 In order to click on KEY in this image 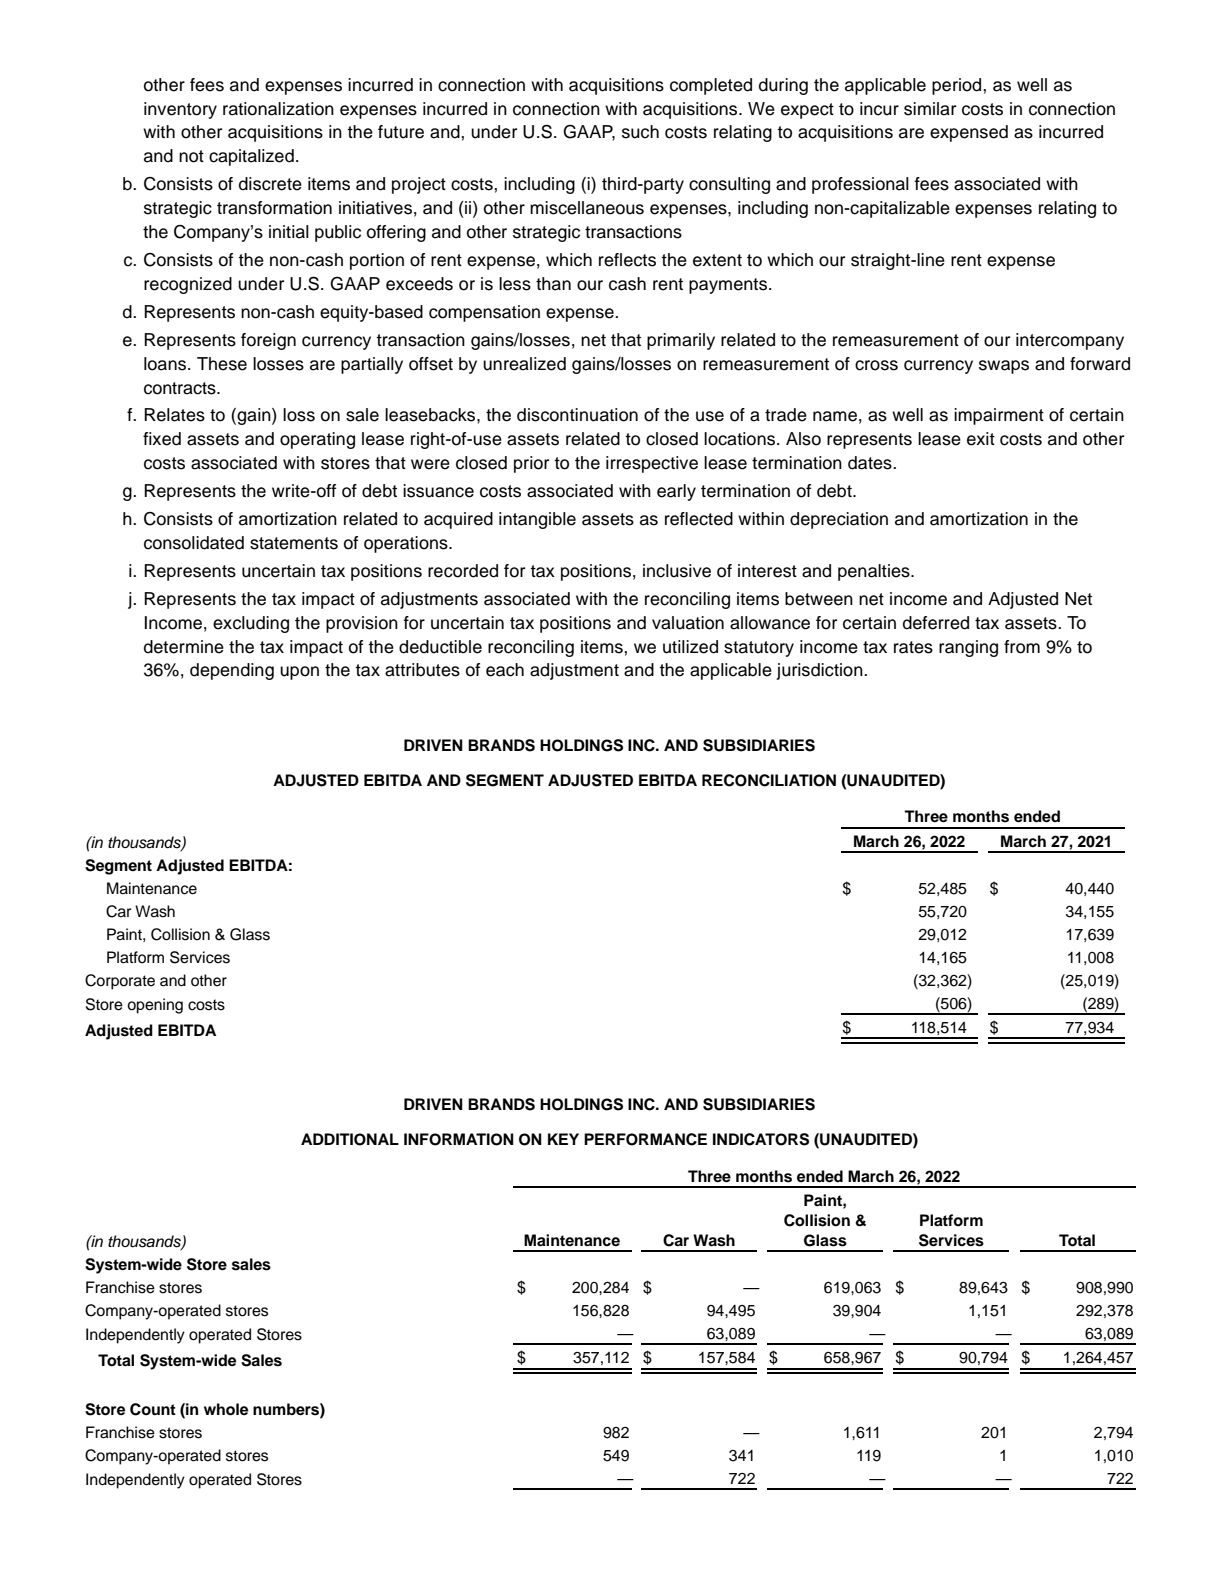, I will do `click(563, 1139)`.
